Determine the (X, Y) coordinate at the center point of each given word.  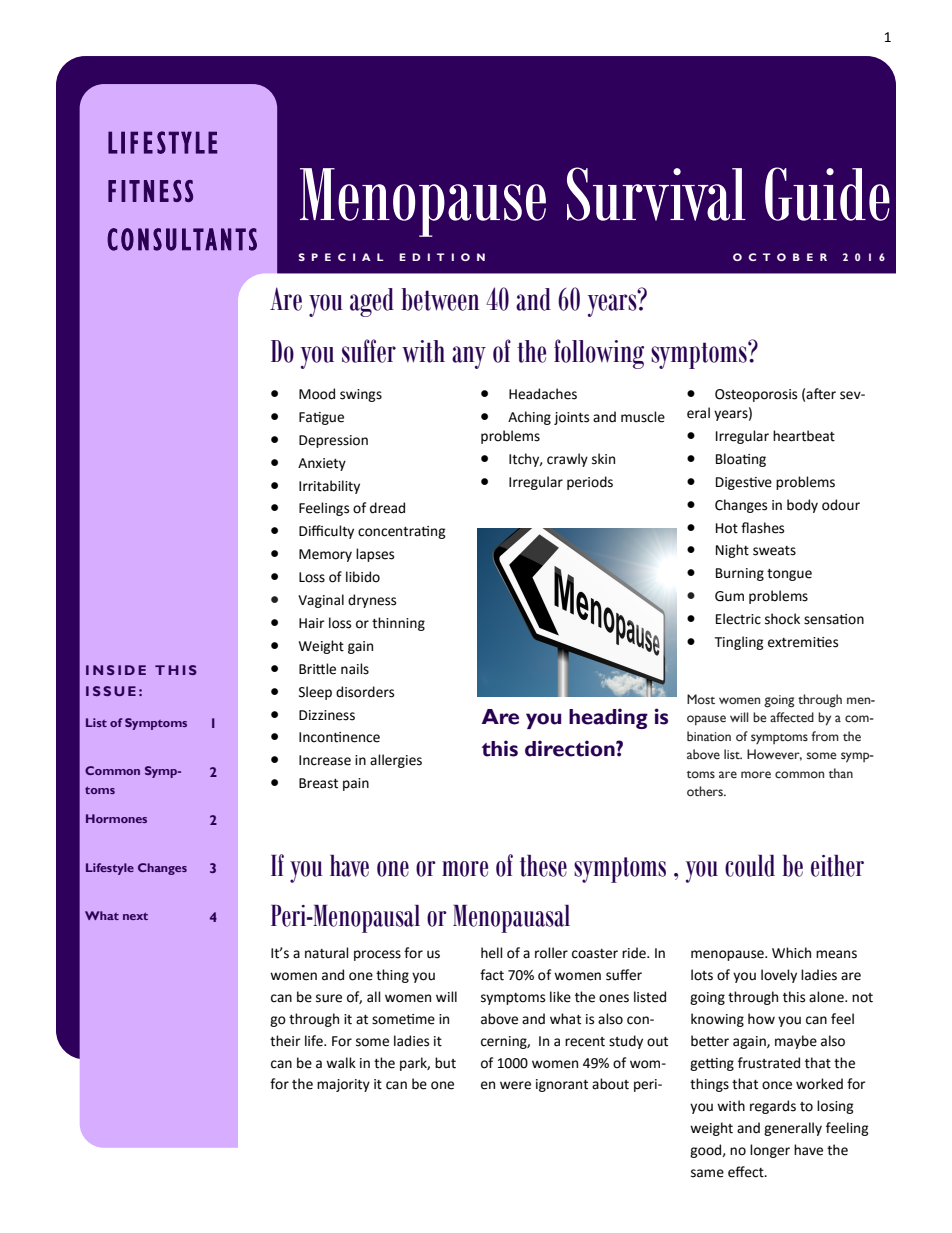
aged (372, 302)
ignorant (562, 1085)
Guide (827, 194)
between (440, 299)
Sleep (315, 693)
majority (343, 1085)
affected (792, 717)
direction (571, 748)
